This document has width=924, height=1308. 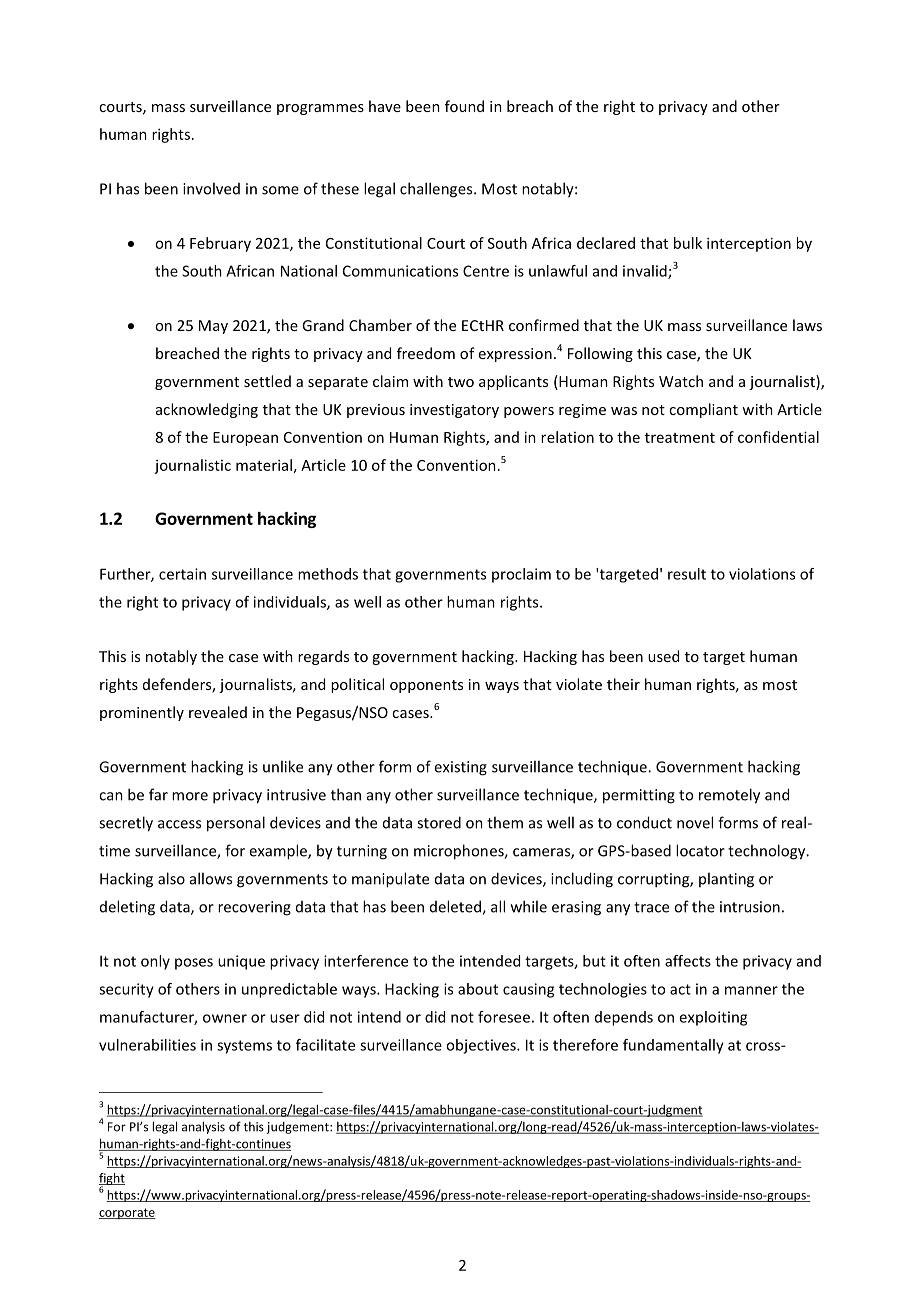 What do you see at coordinates (211, 188) in the document?
I see `involved` at bounding box center [211, 188].
